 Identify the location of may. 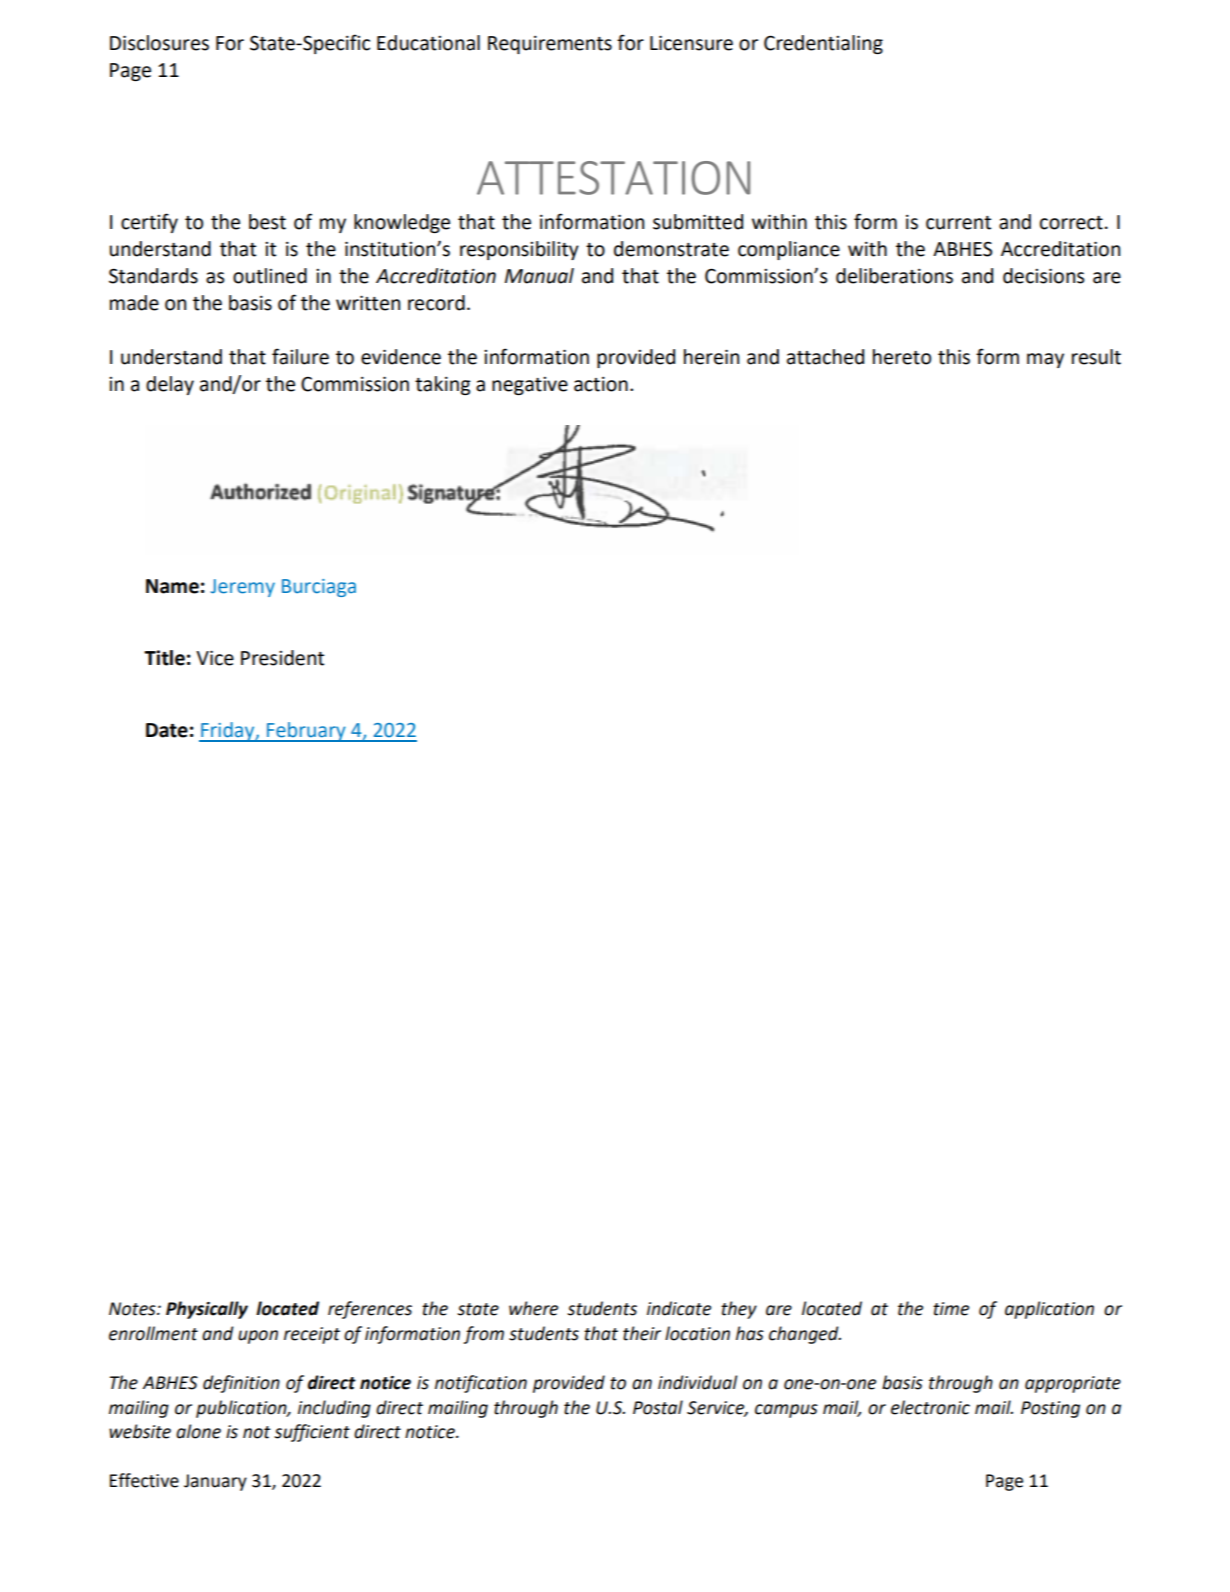
(1045, 360).
